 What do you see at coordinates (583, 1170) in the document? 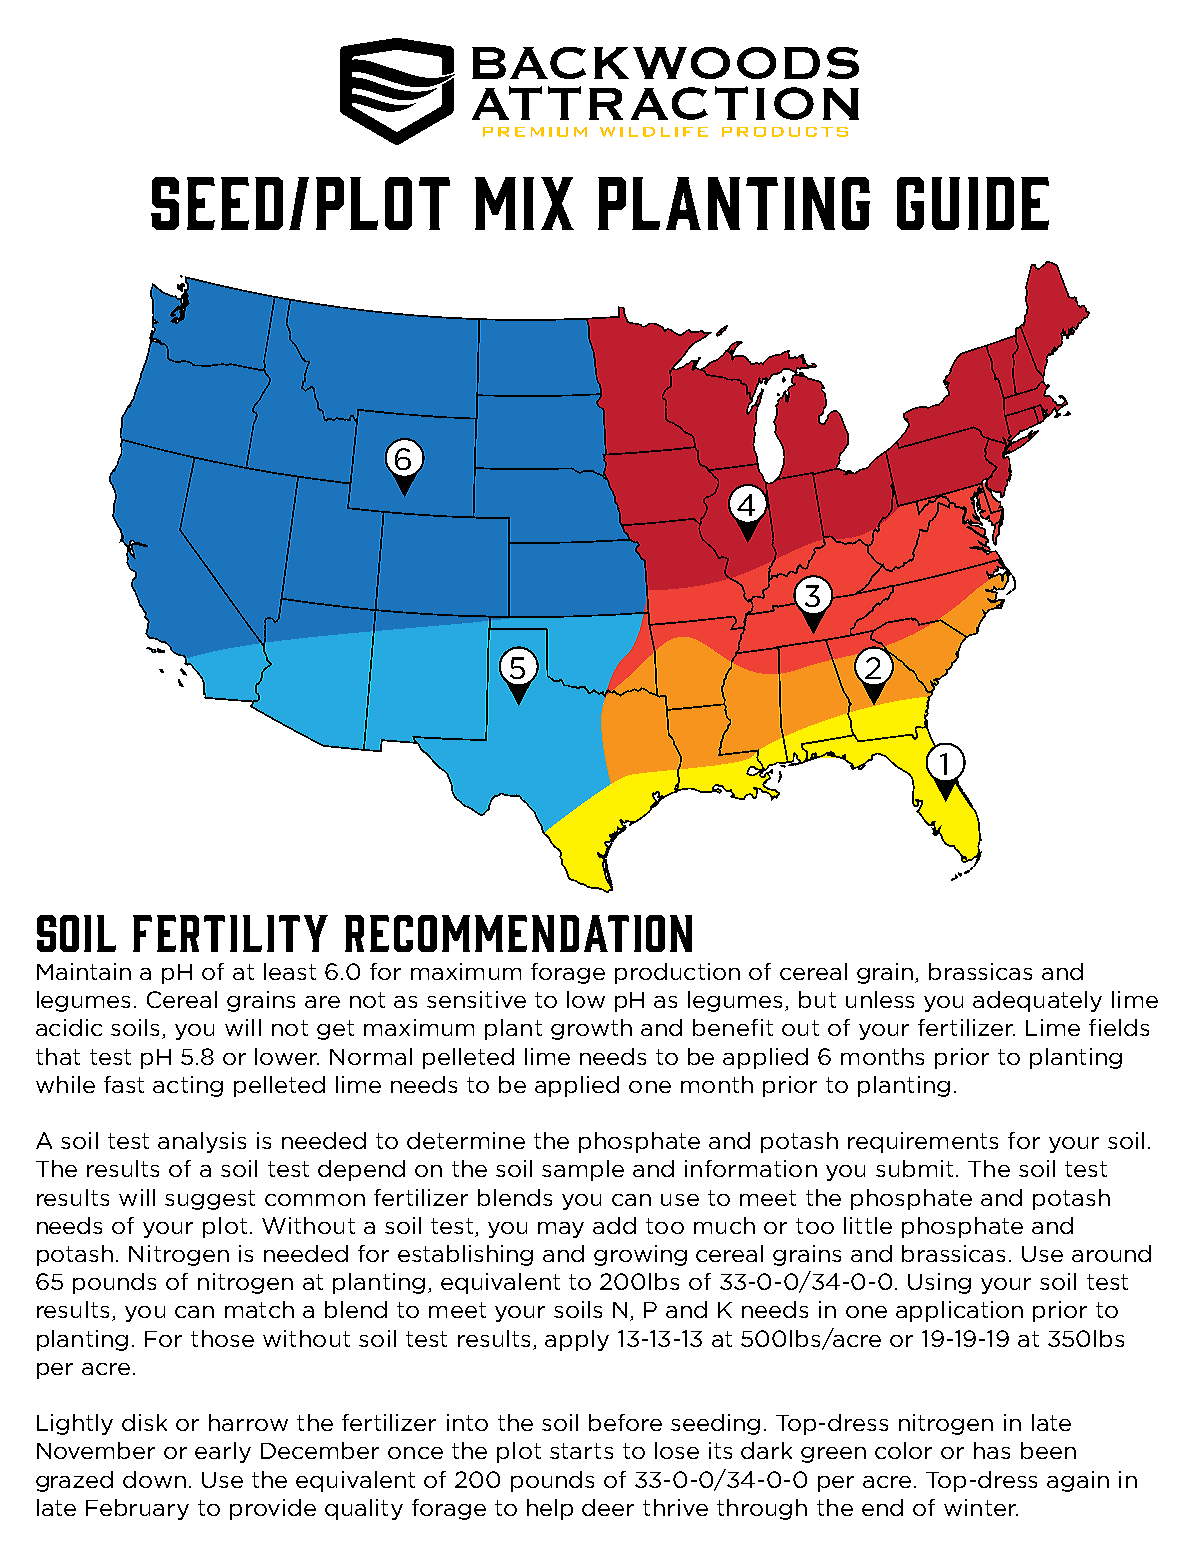
I see `sample` at bounding box center [583, 1170].
